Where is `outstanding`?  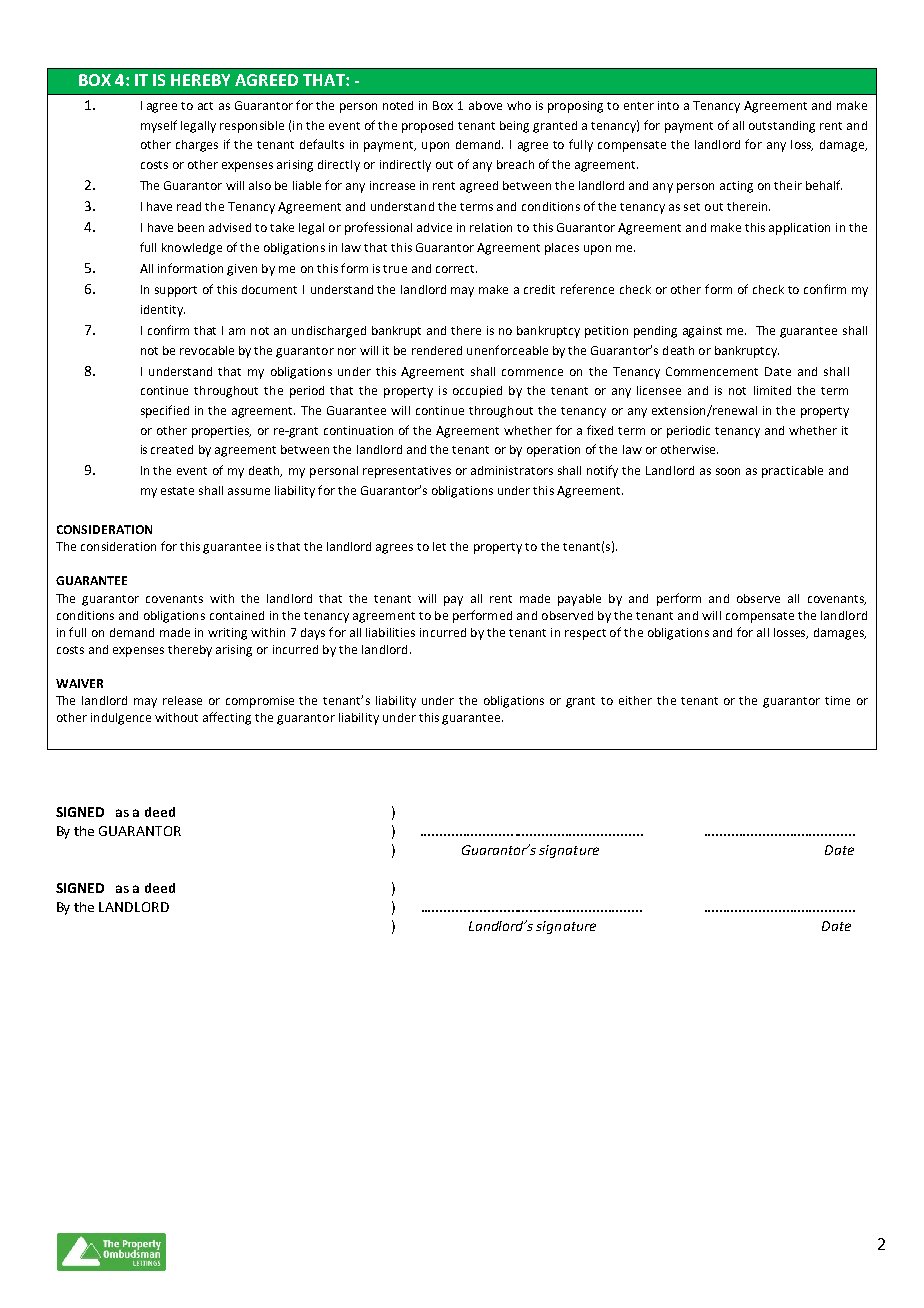
outstanding is located at coordinates (782, 127).
